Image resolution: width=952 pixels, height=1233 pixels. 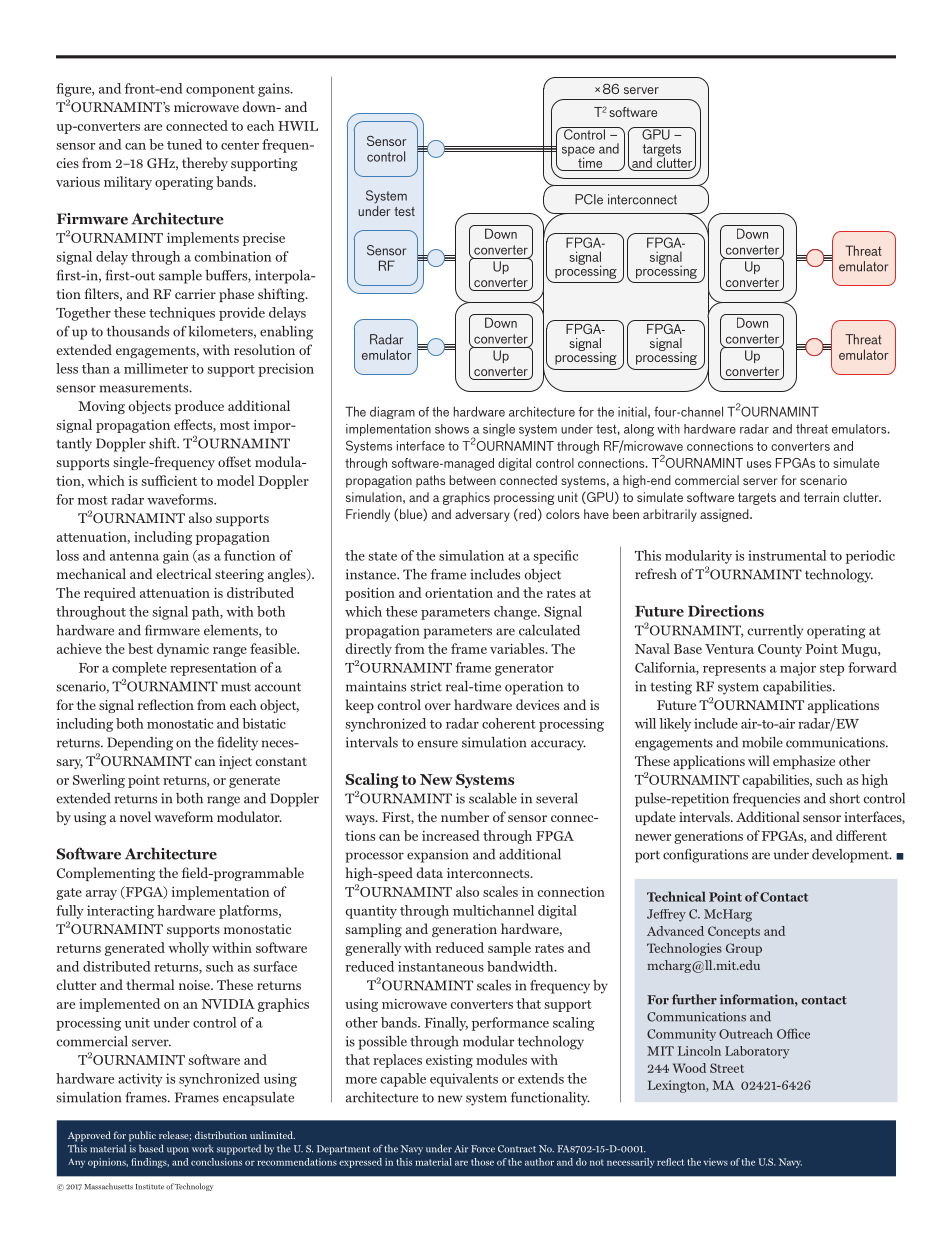 I want to click on tuned, so click(x=184, y=144).
